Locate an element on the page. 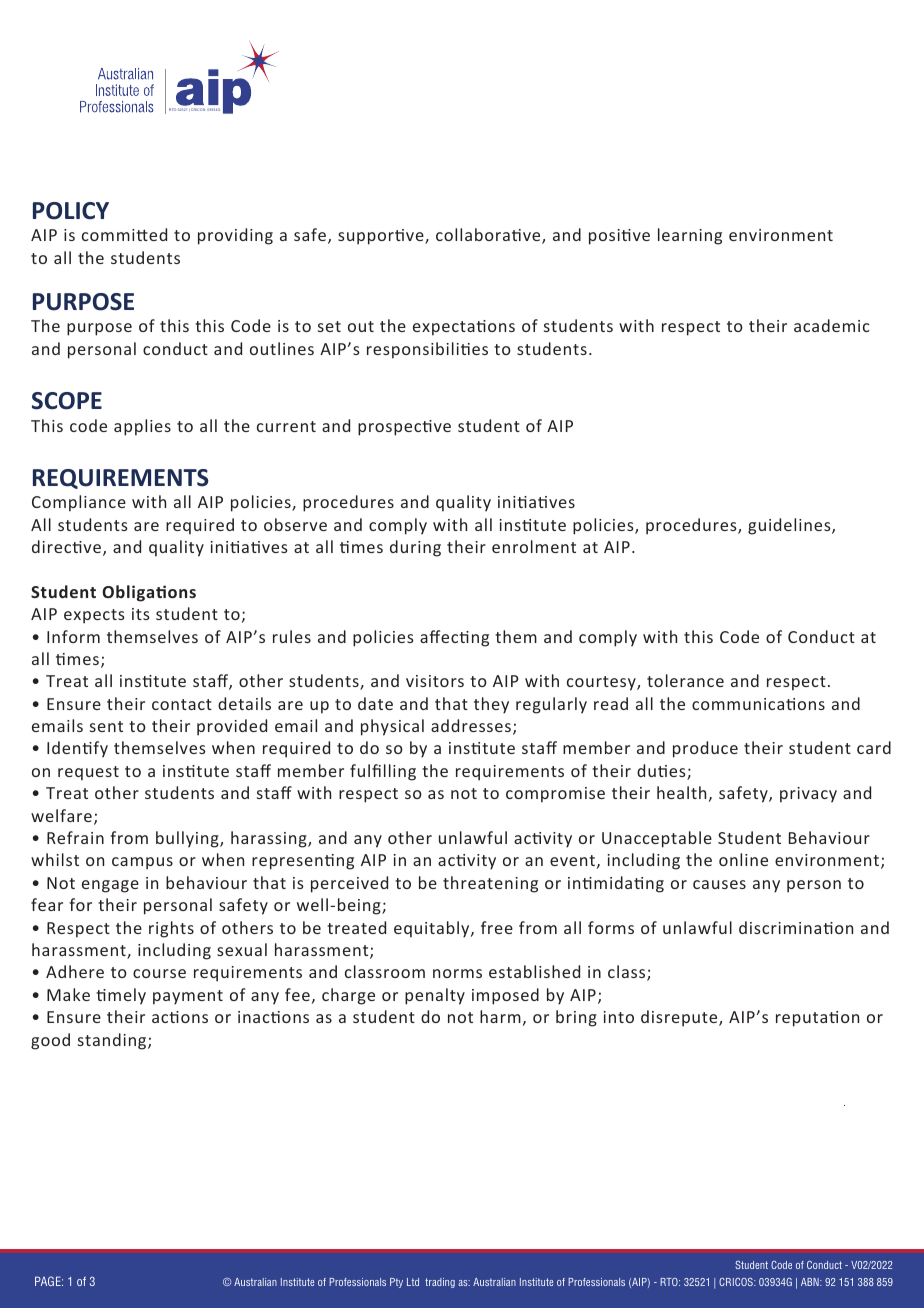 The image size is (924, 1308). sent is located at coordinates (106, 726).
